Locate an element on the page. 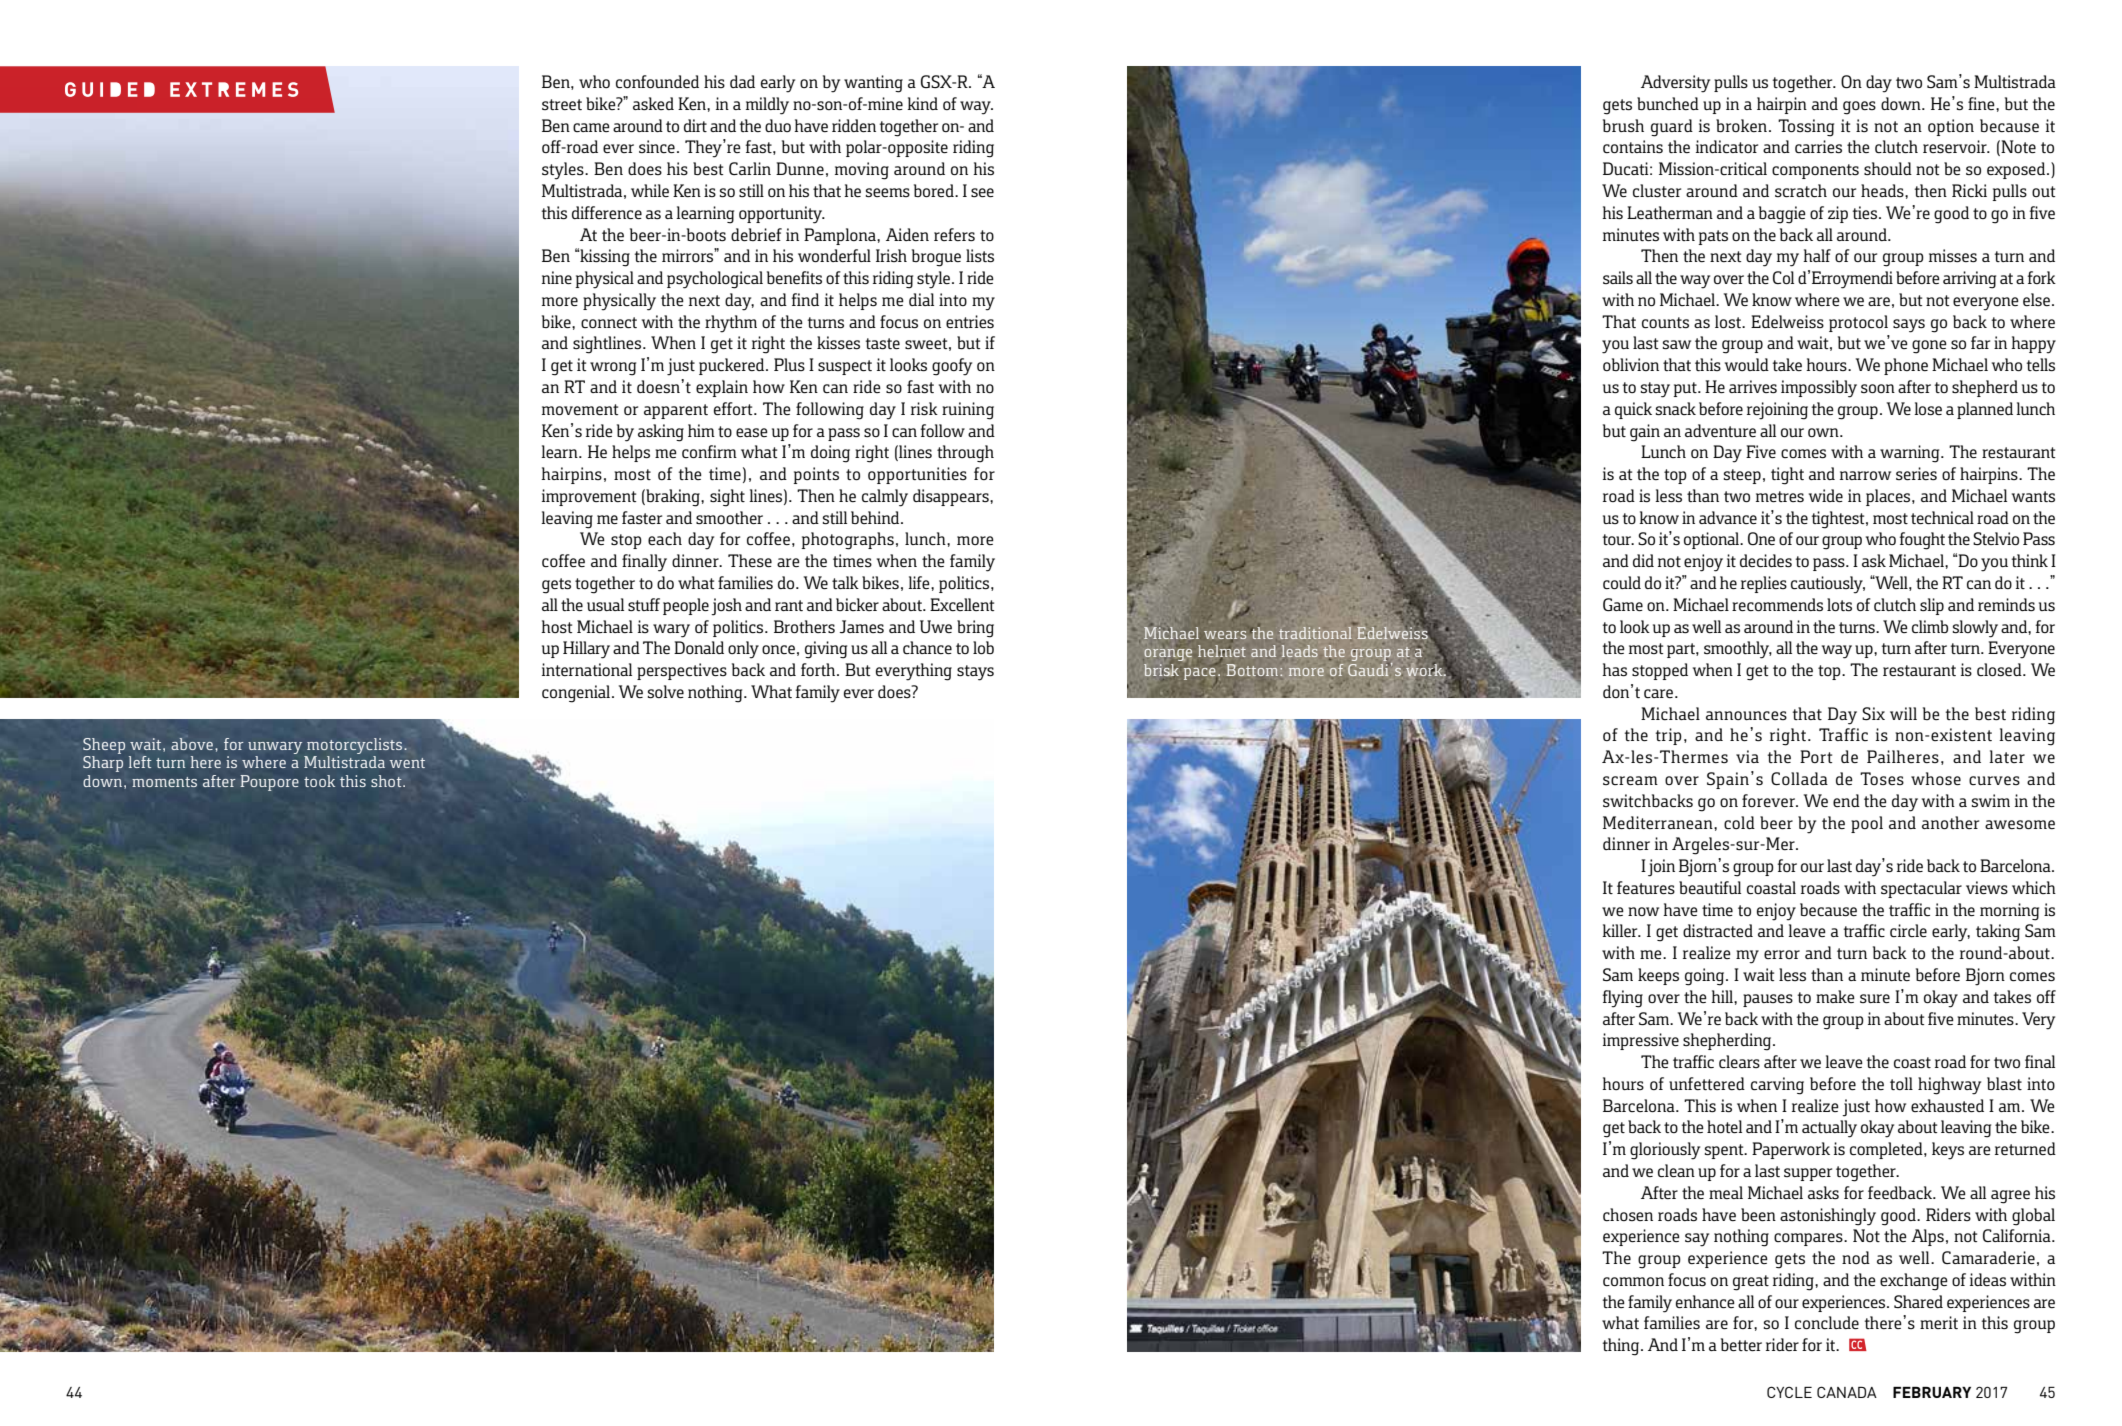 This page has width=2122, height=1426. pace is located at coordinates (1200, 674).
